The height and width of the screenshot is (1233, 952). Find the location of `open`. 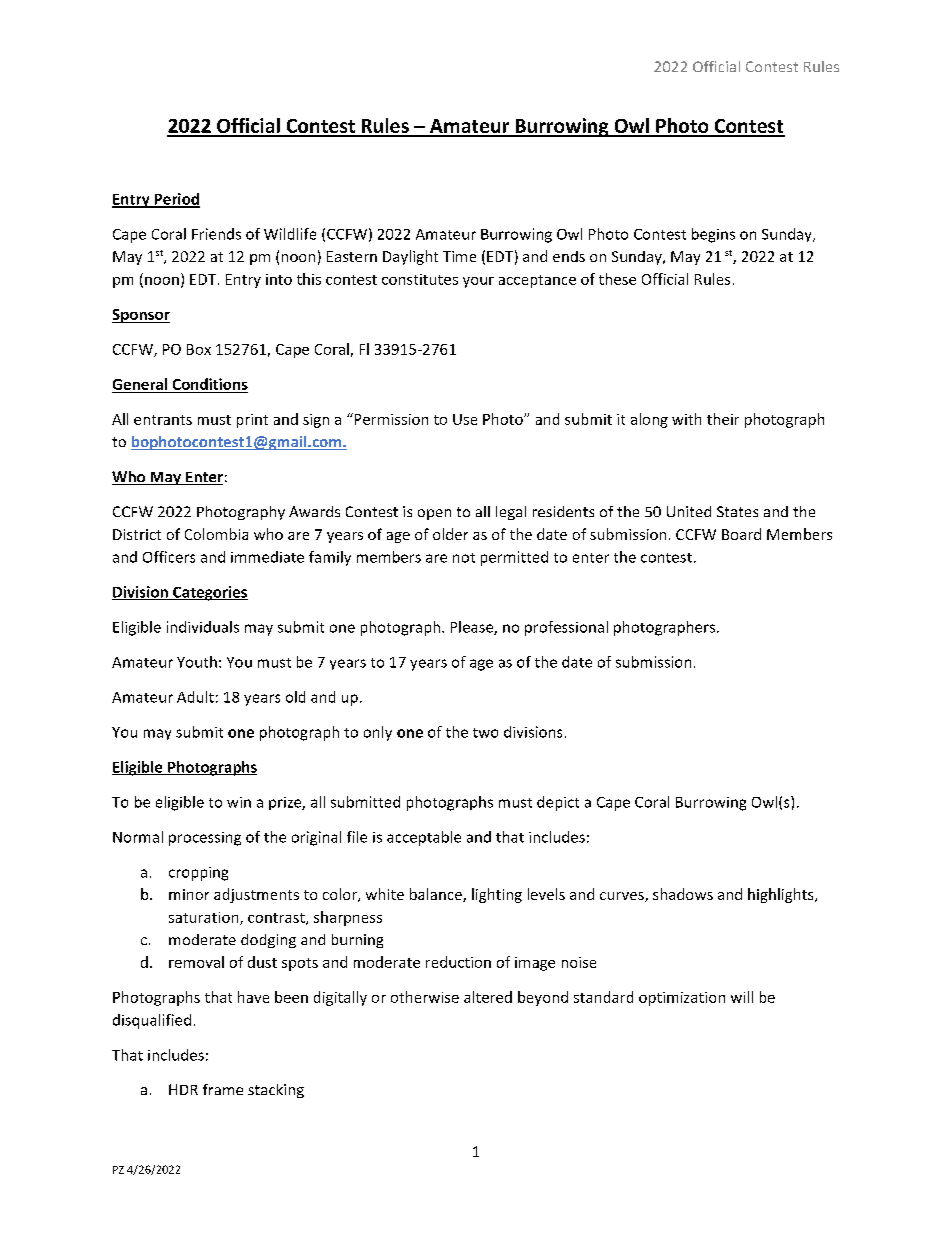

open is located at coordinates (434, 514).
